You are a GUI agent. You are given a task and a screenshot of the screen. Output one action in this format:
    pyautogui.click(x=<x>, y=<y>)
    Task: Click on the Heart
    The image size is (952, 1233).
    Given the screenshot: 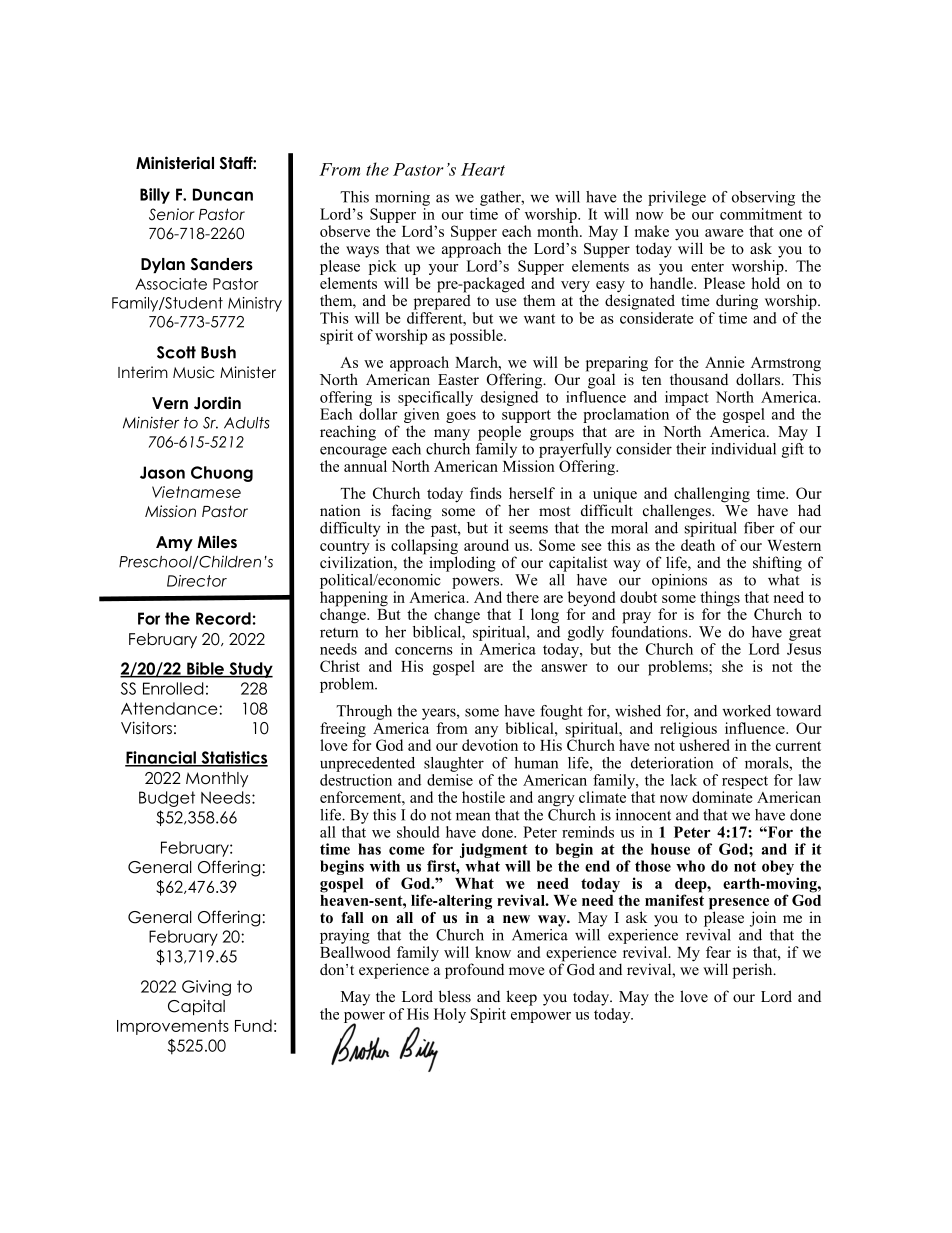 What is the action you would take?
    pyautogui.click(x=483, y=169)
